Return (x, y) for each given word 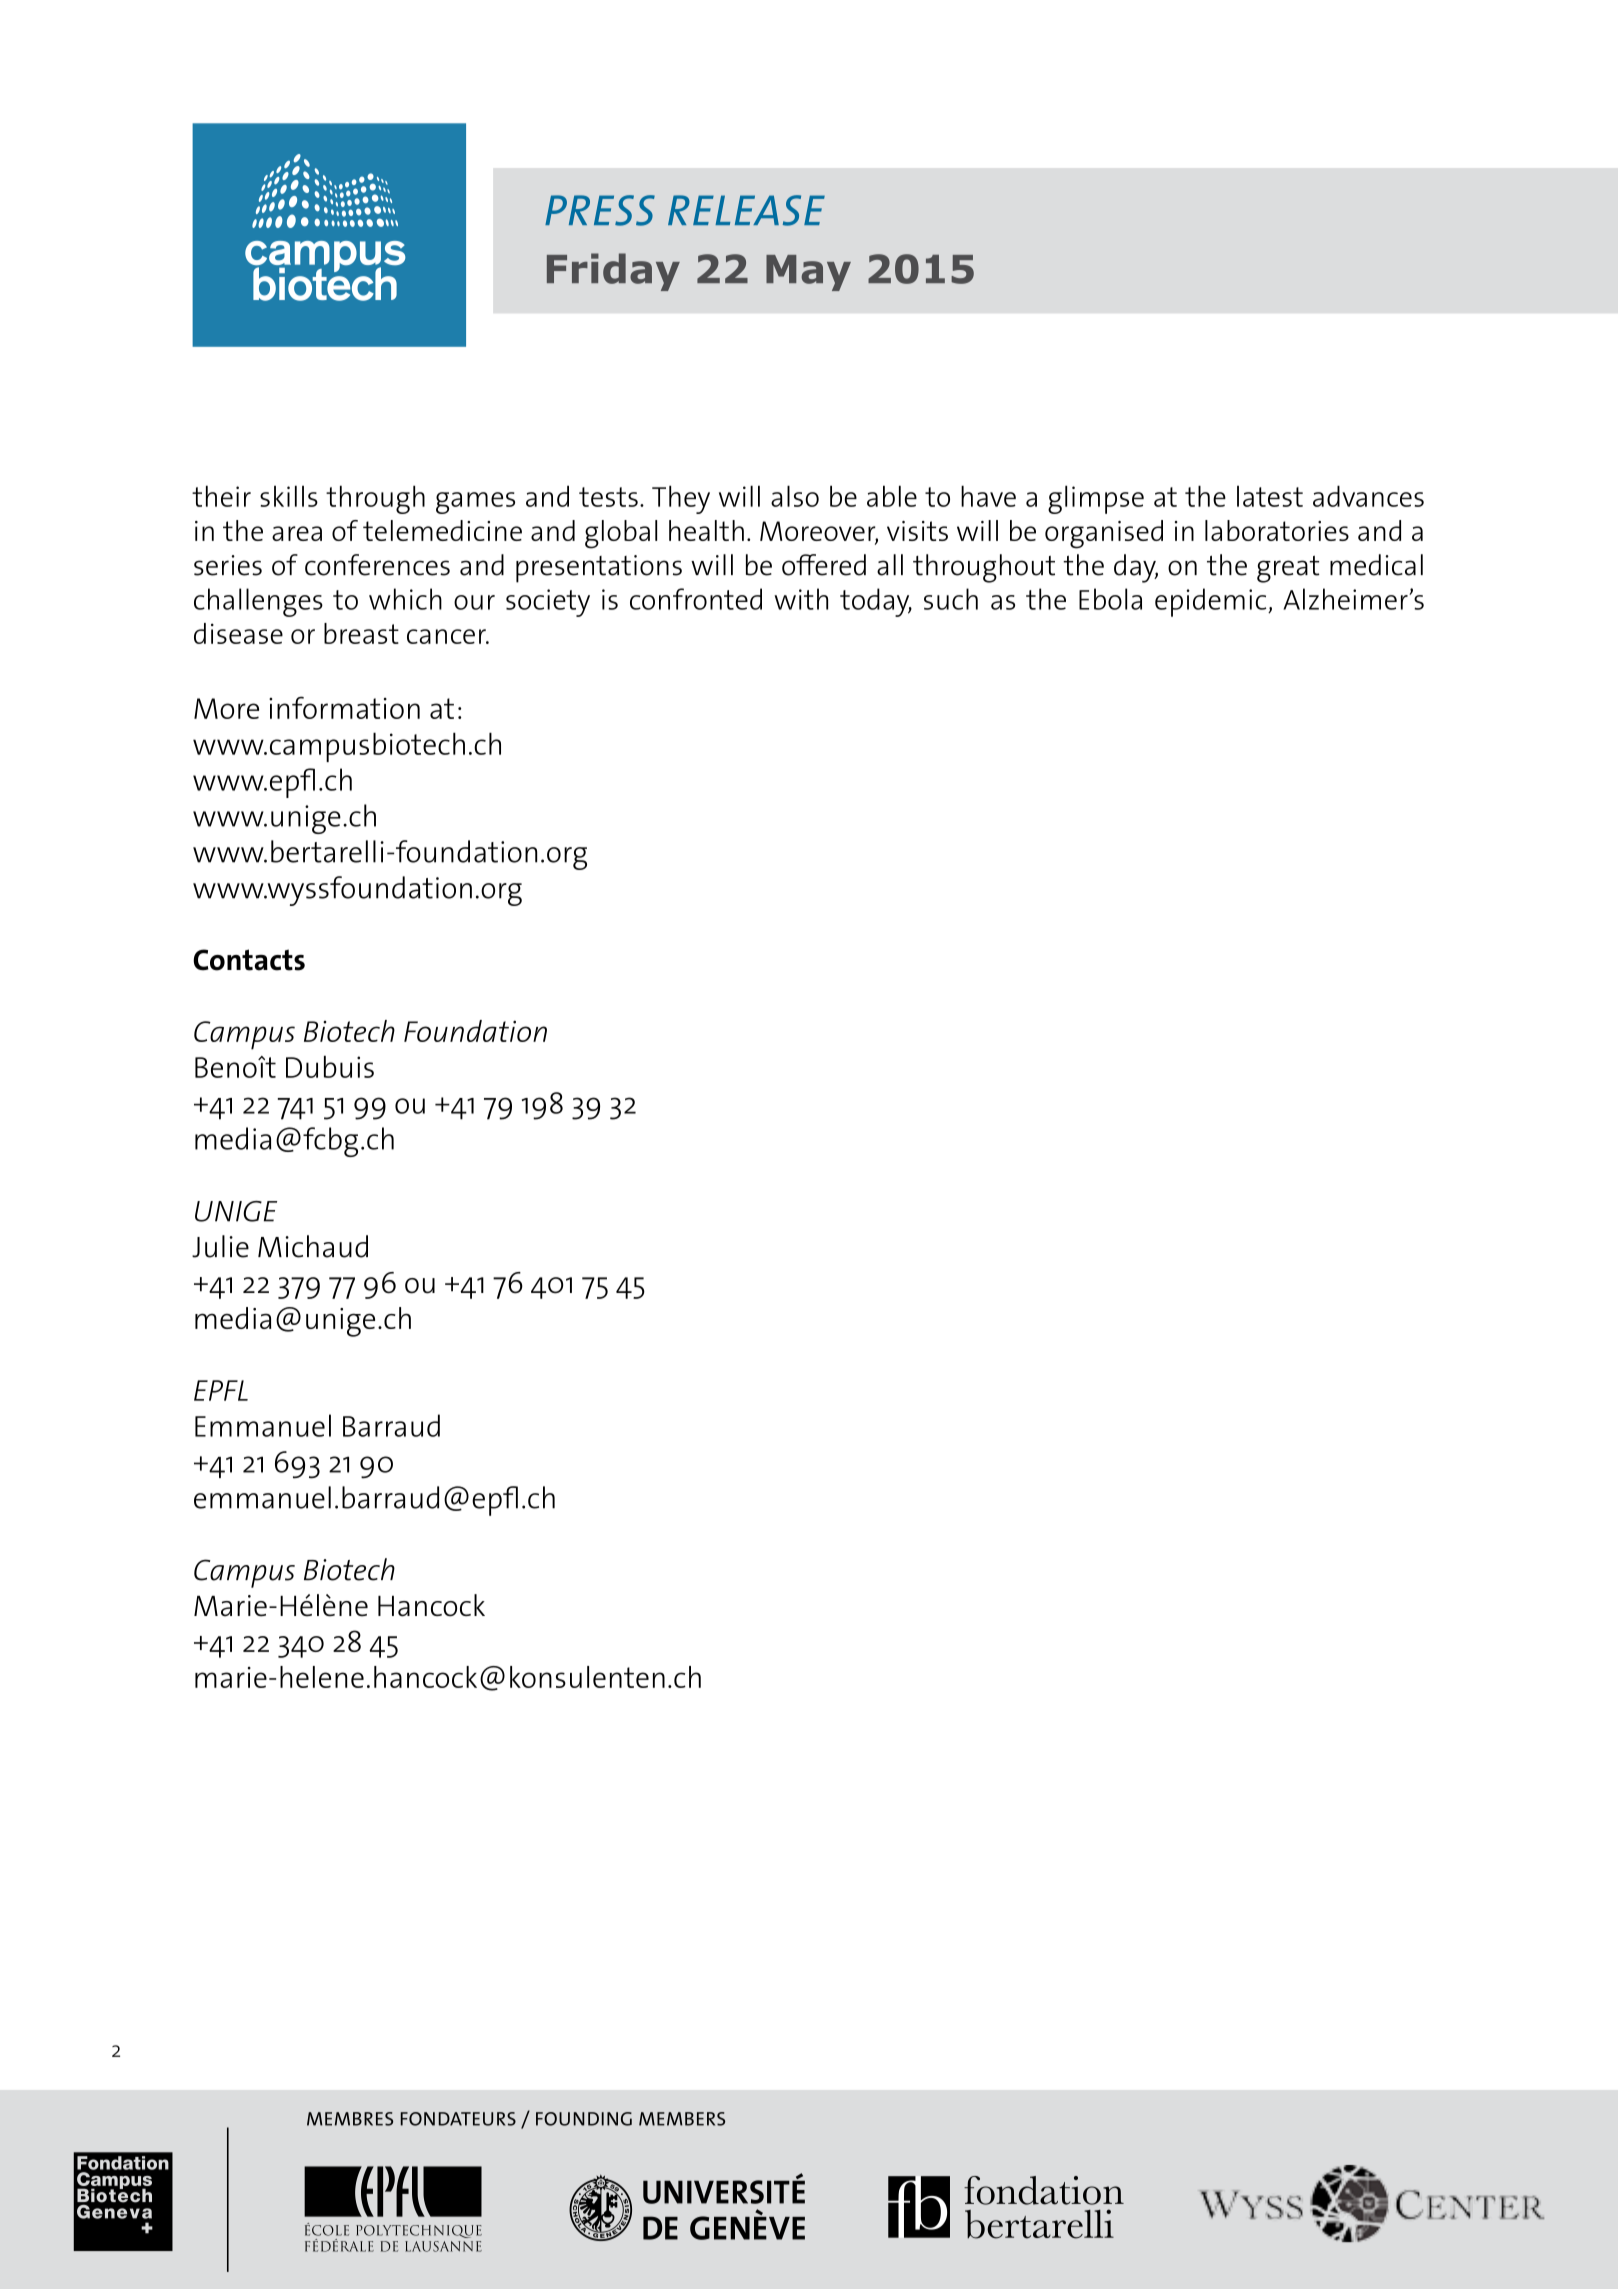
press (600, 210)
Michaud (313, 1246)
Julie (220, 1246)
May (808, 273)
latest (1270, 496)
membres (350, 2119)
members (682, 2119)
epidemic (1212, 602)
